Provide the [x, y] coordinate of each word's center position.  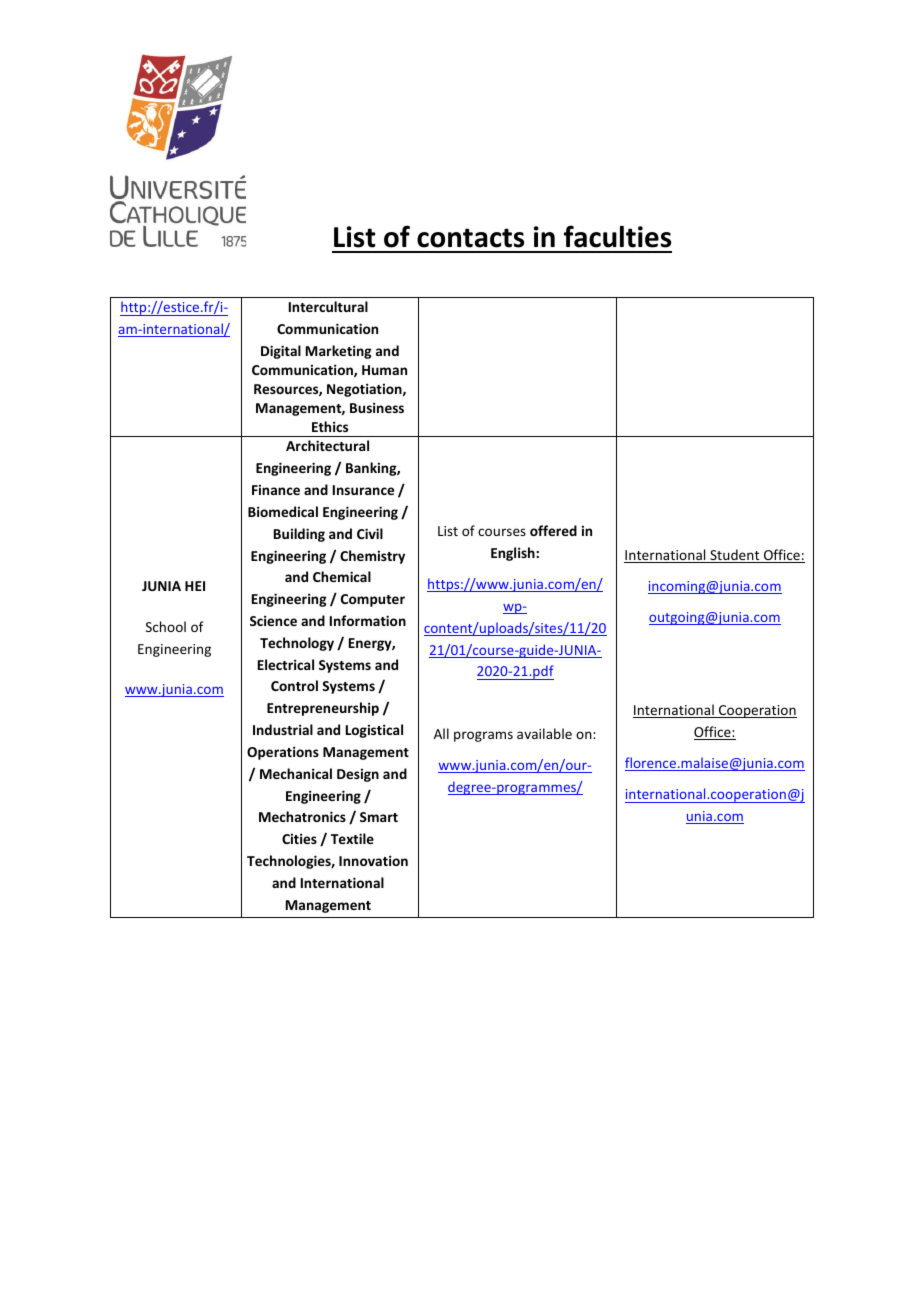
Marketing [339, 352]
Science [273, 620]
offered [553, 530]
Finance [276, 490]
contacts [470, 238]
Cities [299, 838]
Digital [281, 352]
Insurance [363, 490]
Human [384, 370]
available [544, 733]
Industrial [283, 729]
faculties [617, 236]
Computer [373, 600]
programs [483, 736]
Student [735, 556]
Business [377, 407]
